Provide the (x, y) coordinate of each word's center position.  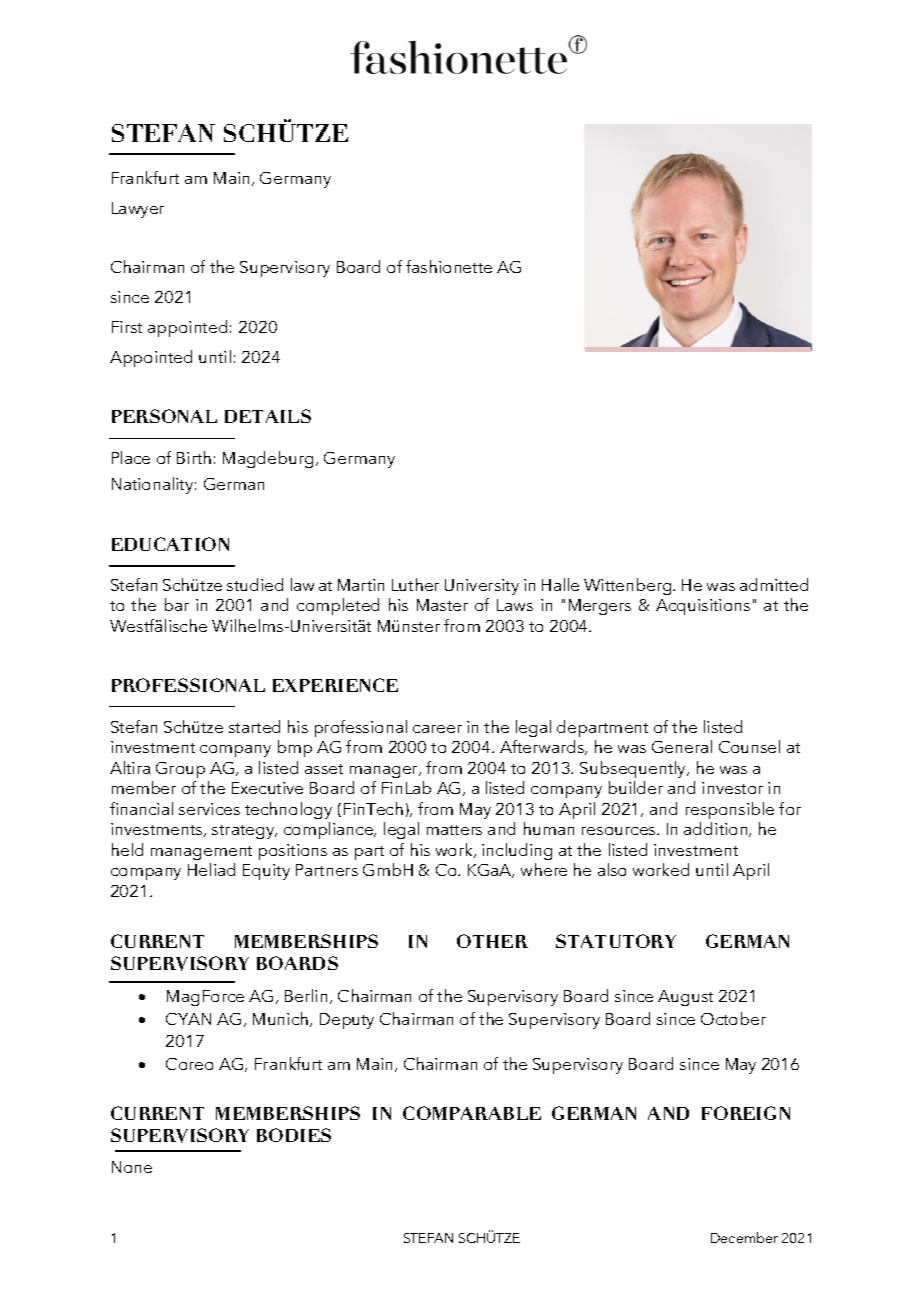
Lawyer (138, 210)
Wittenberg (629, 586)
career (437, 729)
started (254, 726)
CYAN (188, 1019)
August (685, 998)
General (682, 746)
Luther (415, 584)
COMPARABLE (472, 1113)
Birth (194, 457)
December (744, 1237)
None (132, 1167)
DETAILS (268, 416)
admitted (774, 584)
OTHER (492, 941)
